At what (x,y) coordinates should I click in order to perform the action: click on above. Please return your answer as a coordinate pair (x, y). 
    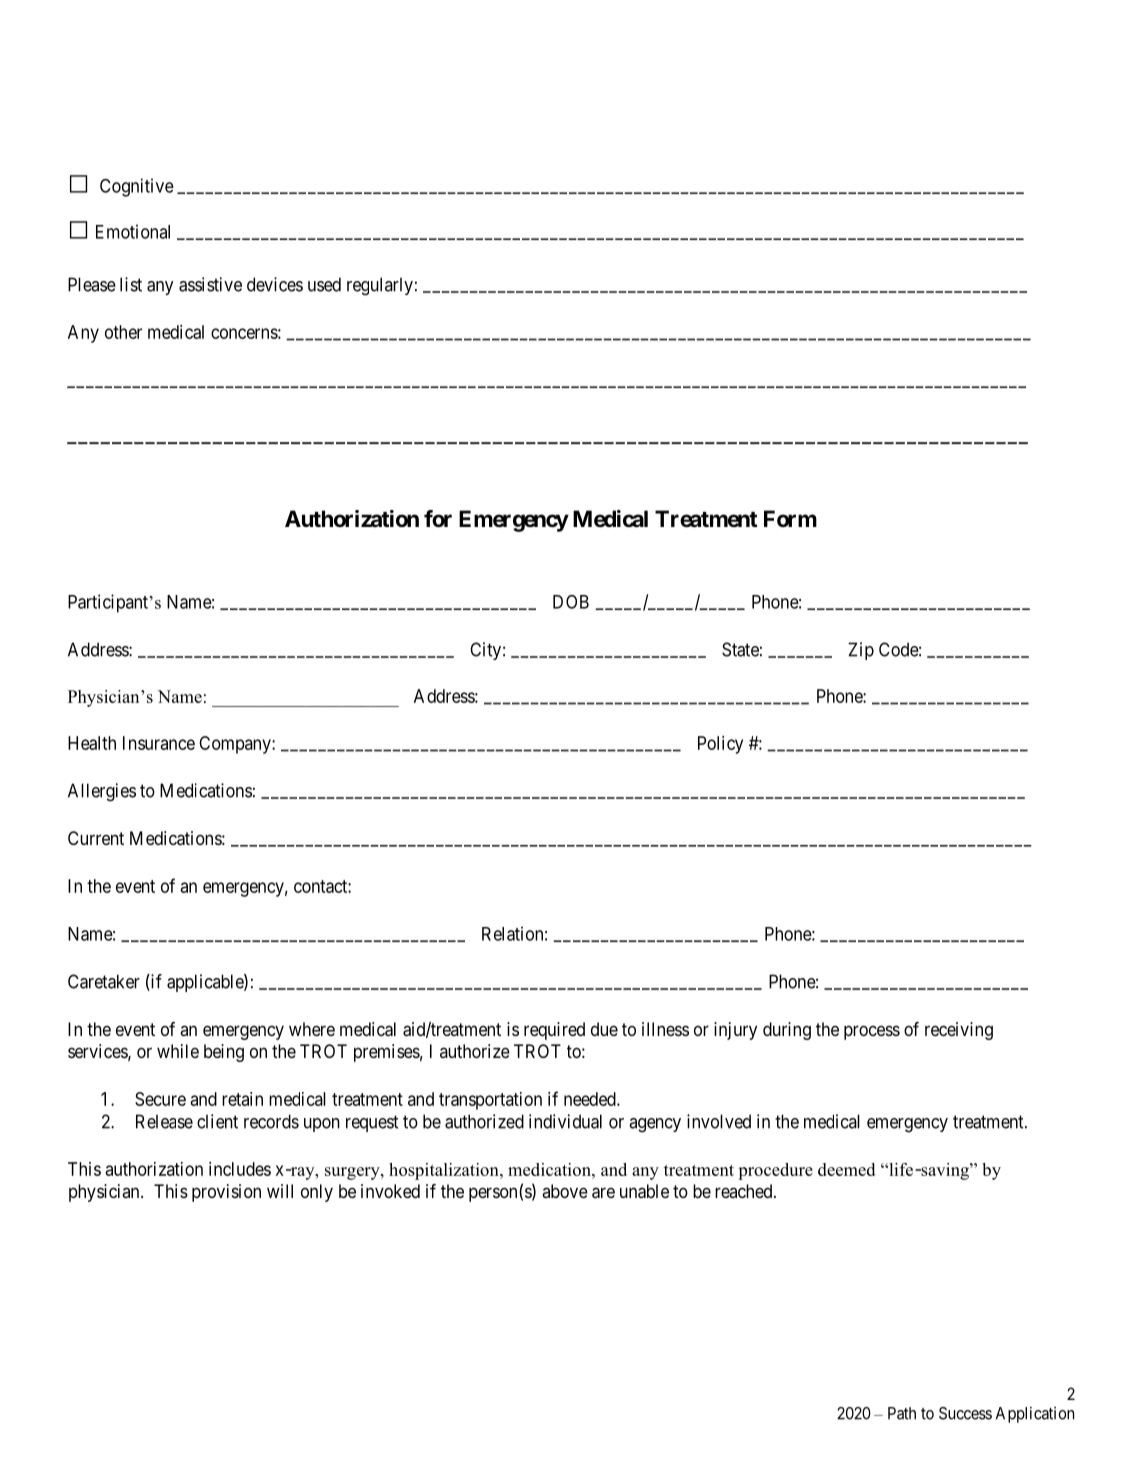
    Looking at the image, I should click on (565, 1191).
